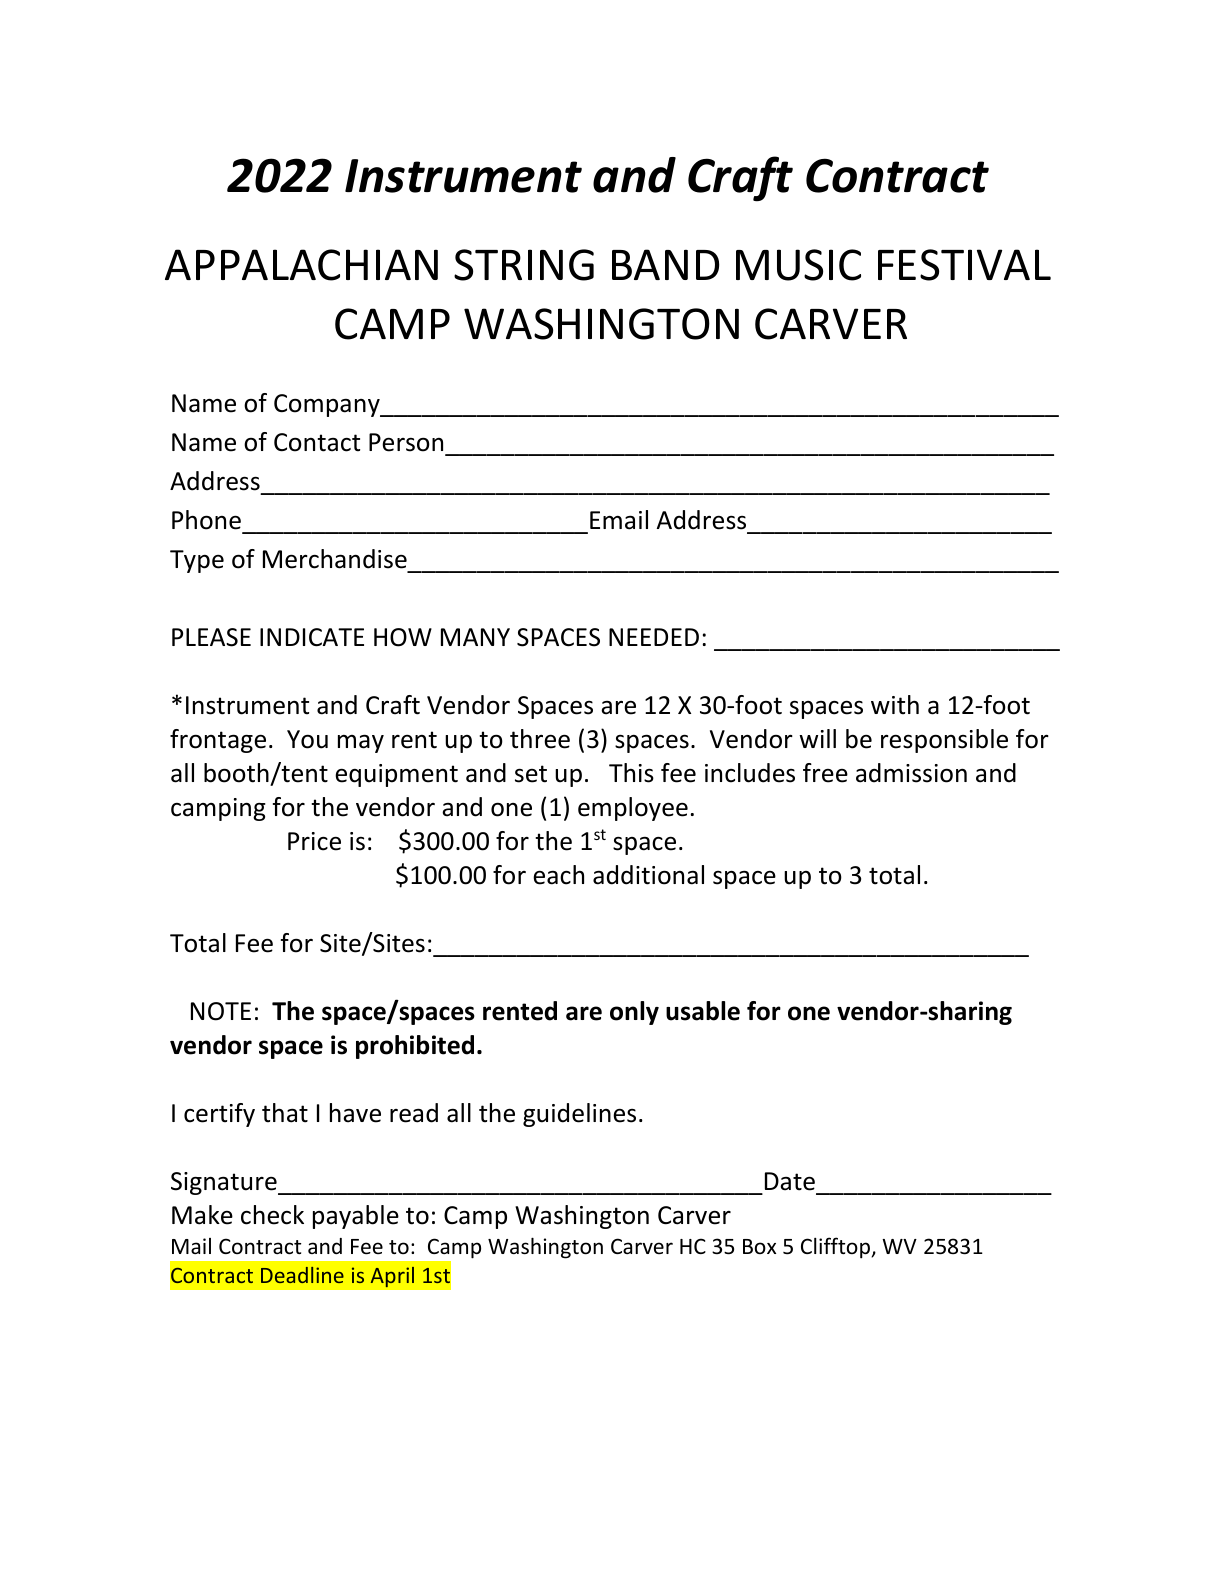 This screenshot has width=1216, height=1574. Describe the element at coordinates (531, 774) in the screenshot. I see `set` at that location.
